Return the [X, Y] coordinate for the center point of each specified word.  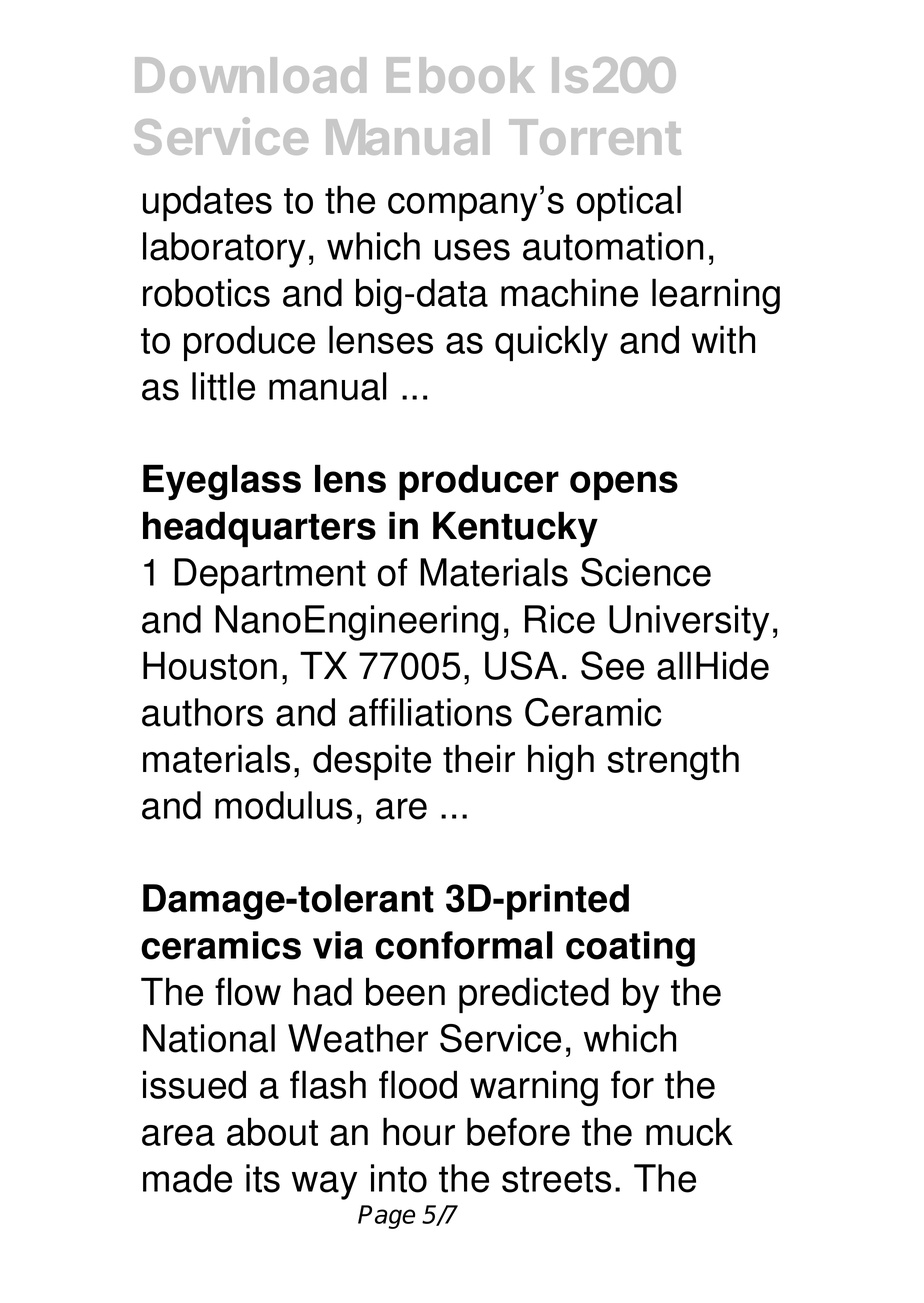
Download [250, 75]
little [223, 386]
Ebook [461, 75]
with [723, 339]
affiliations [430, 712]
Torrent [595, 137]
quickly [551, 343]
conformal [464, 945]
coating [630, 949]
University [689, 623]
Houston [210, 665]
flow [248, 991]
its [263, 1178]
